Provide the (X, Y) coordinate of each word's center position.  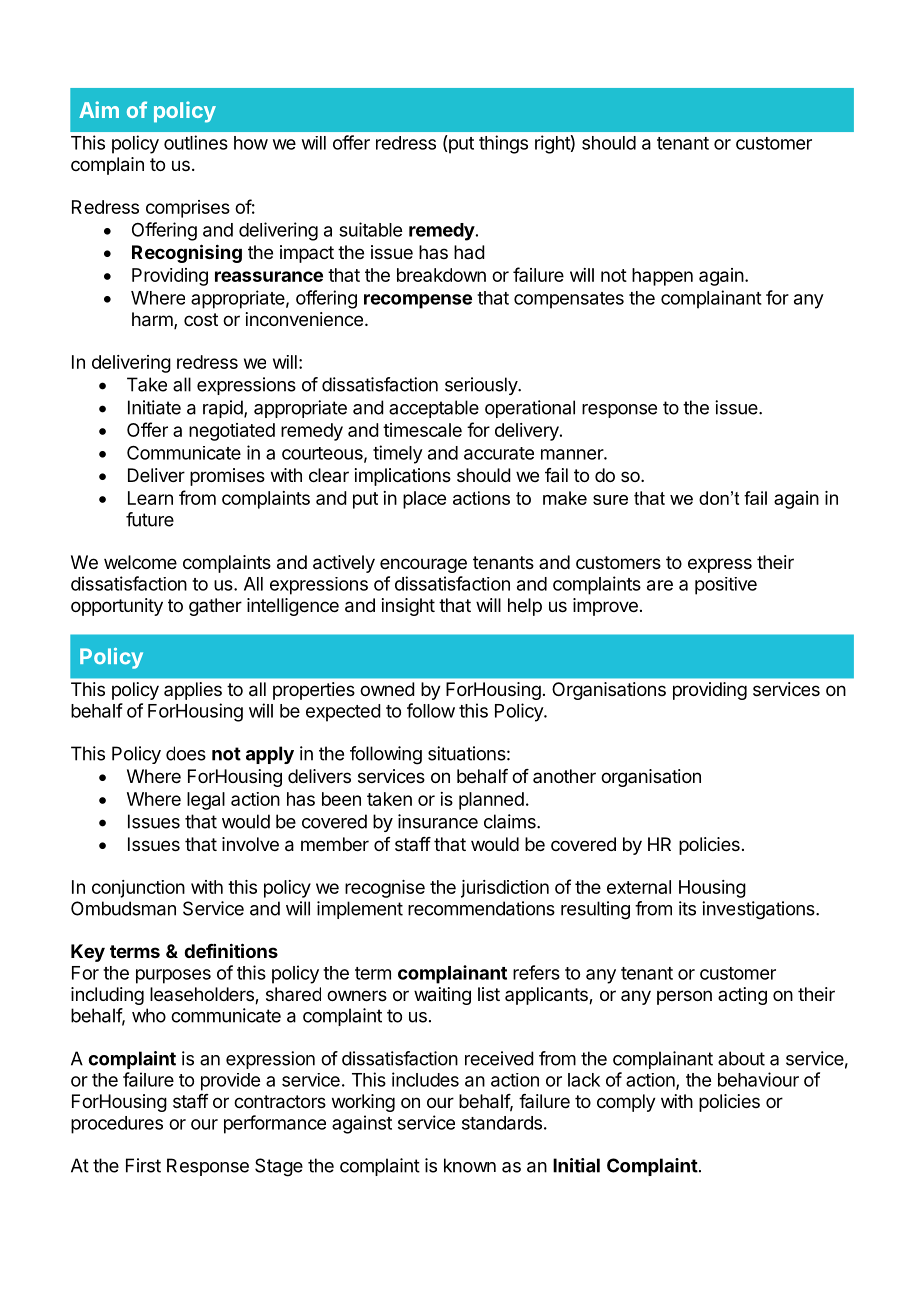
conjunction (138, 889)
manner (573, 454)
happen (662, 277)
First (143, 1165)
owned (387, 689)
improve (605, 607)
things (503, 144)
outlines (196, 142)
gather (215, 607)
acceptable (434, 409)
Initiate (154, 407)
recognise (385, 889)
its (687, 908)
